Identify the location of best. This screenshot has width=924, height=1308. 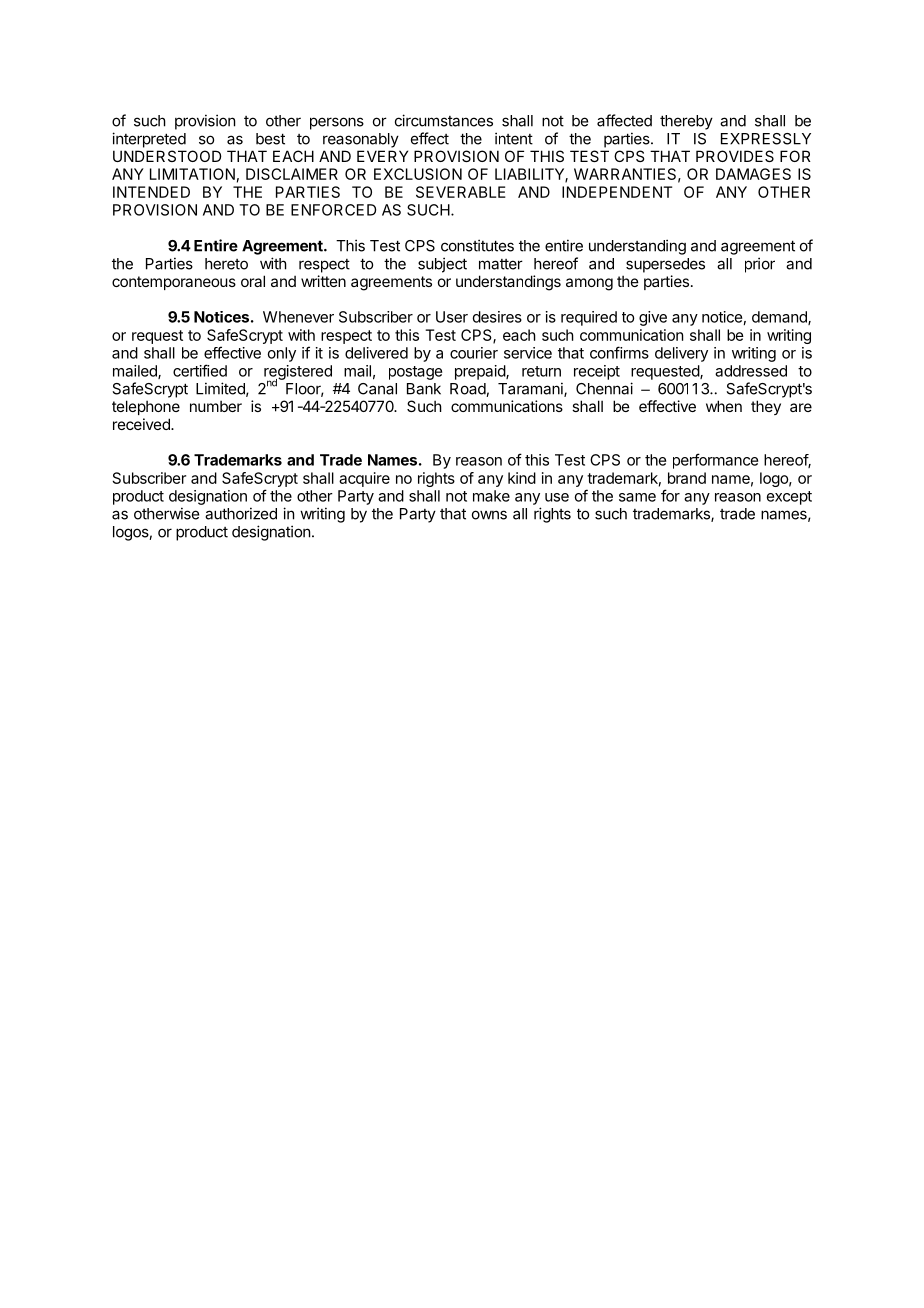
(270, 139).
